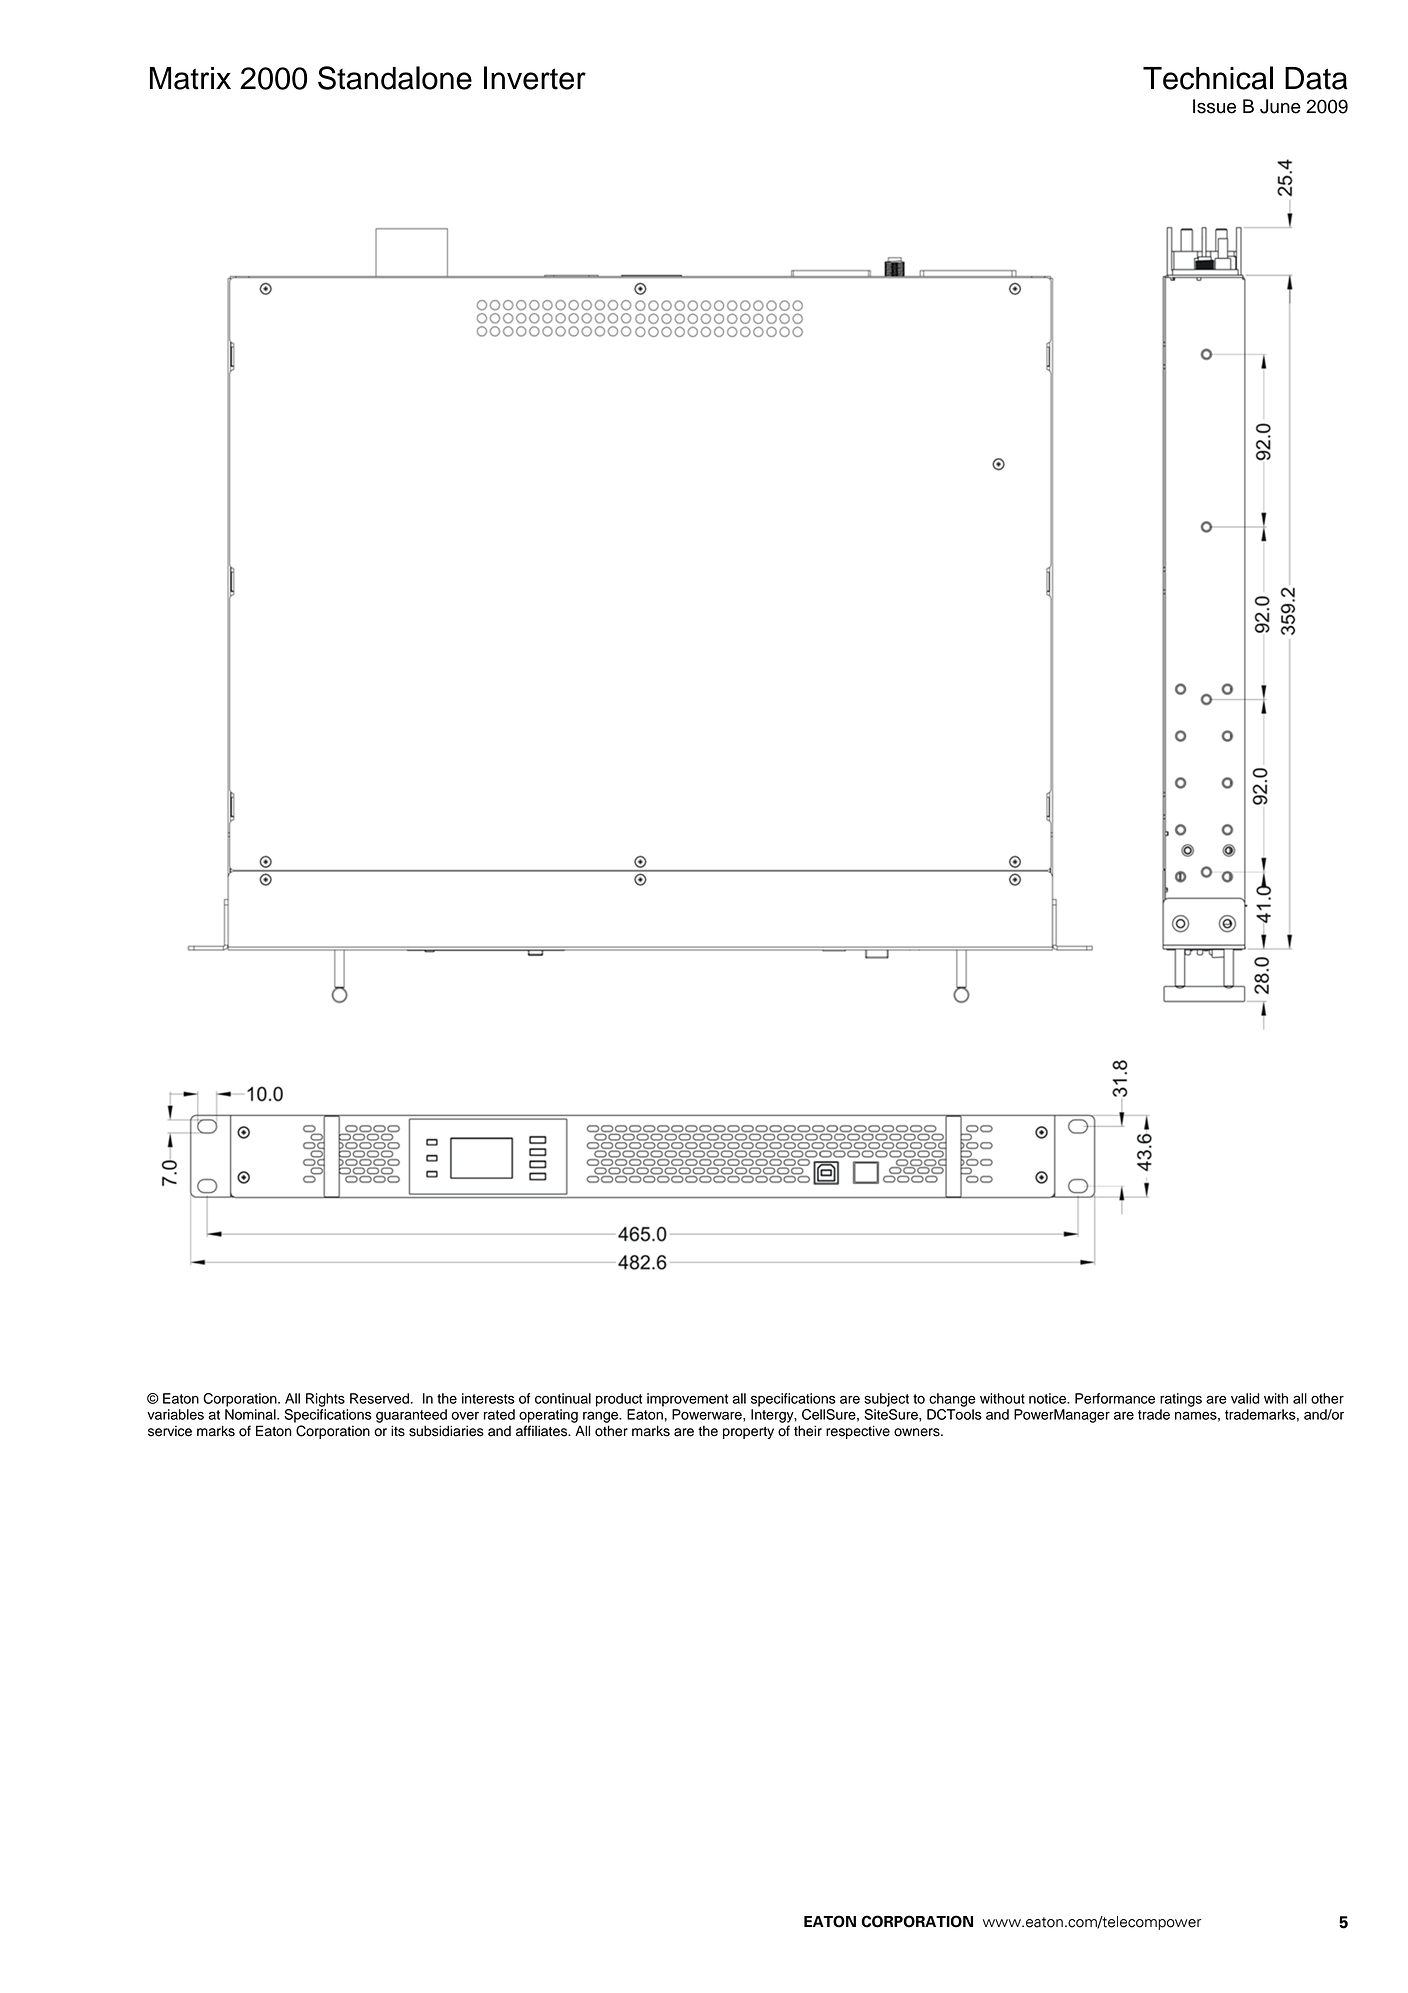 This document has width=1408, height=1993. Describe the element at coordinates (325, 1400) in the document. I see `Rights` at that location.
